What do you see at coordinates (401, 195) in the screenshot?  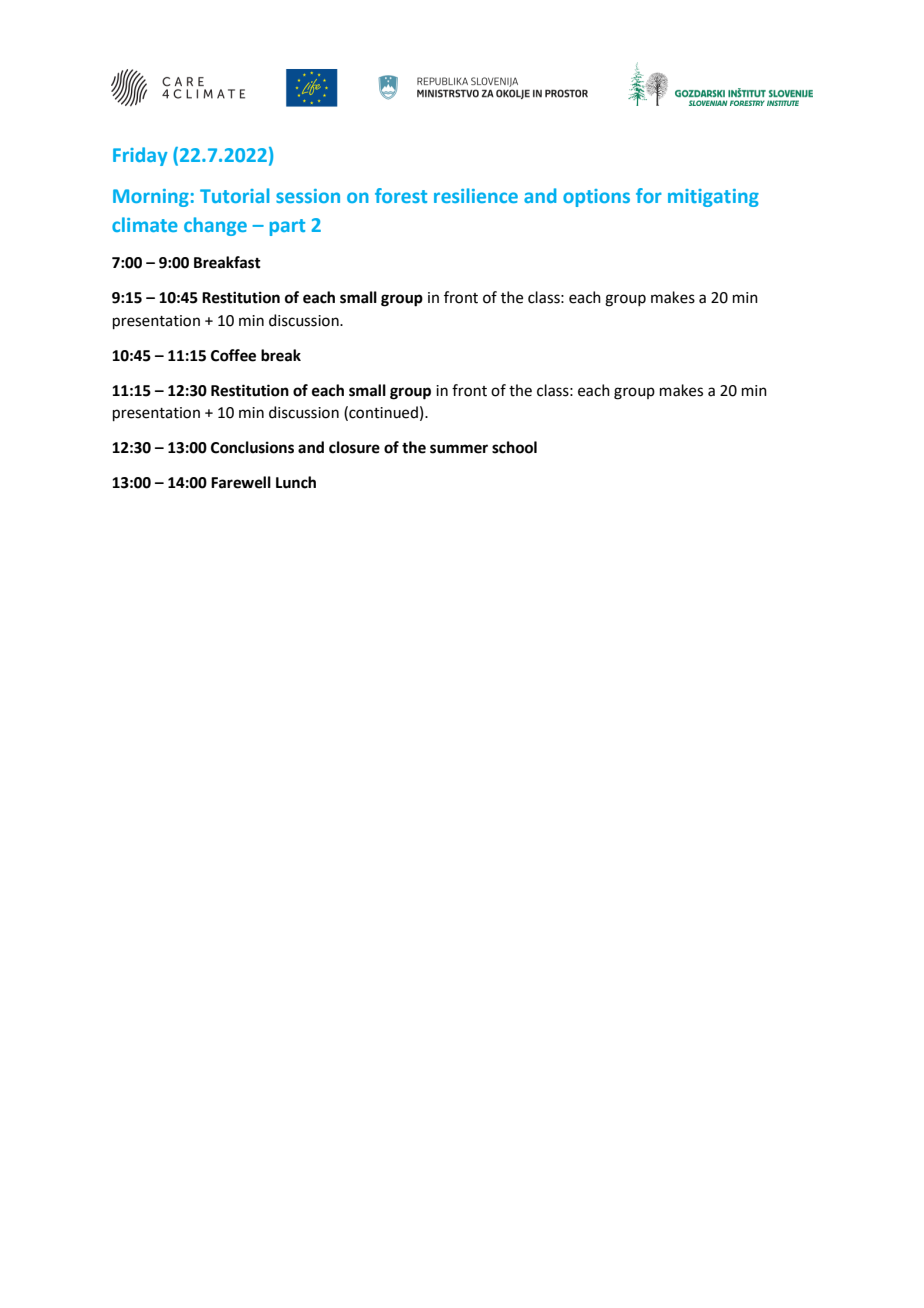 I see `forest` at bounding box center [401, 195].
